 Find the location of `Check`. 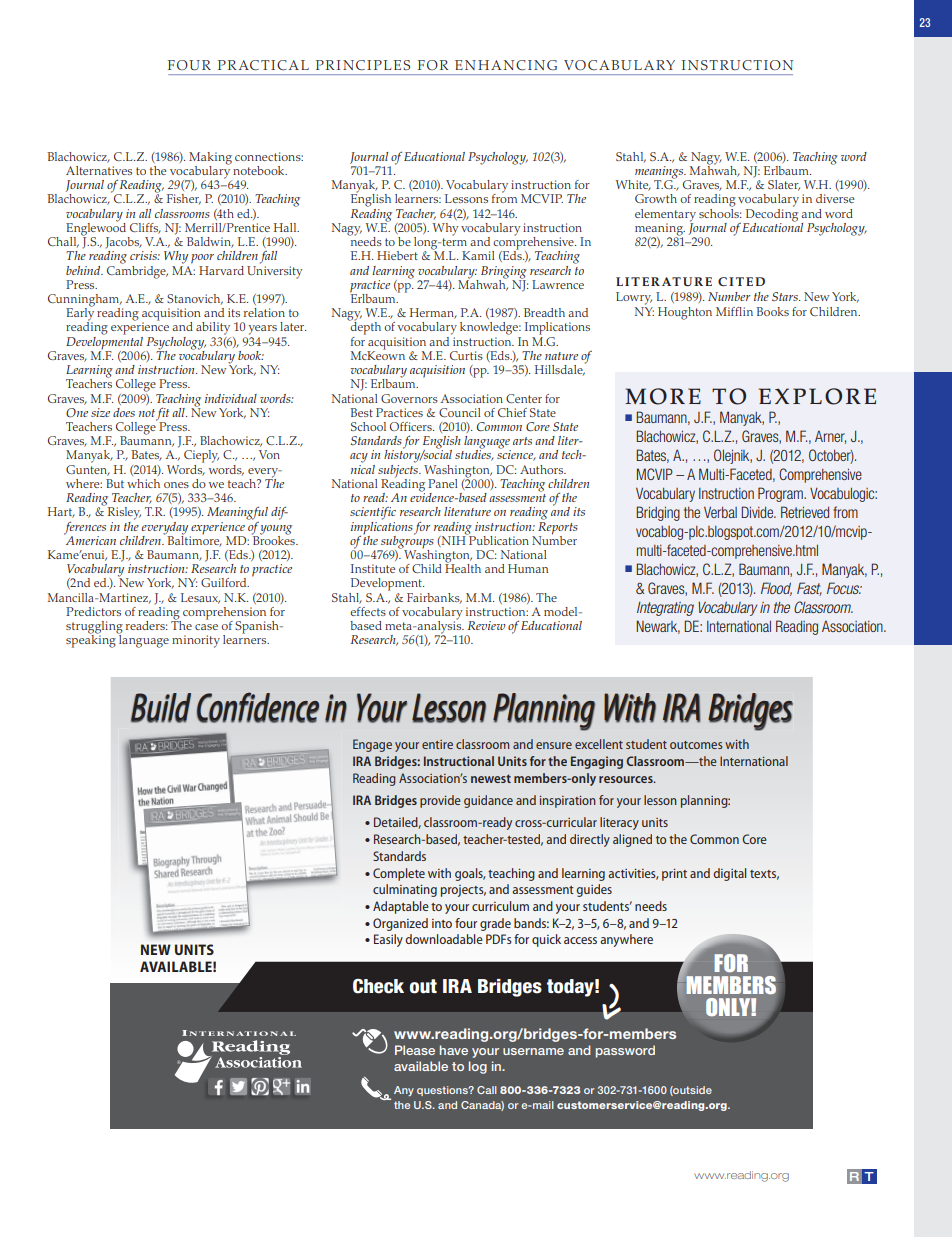

Check is located at coordinates (378, 986).
